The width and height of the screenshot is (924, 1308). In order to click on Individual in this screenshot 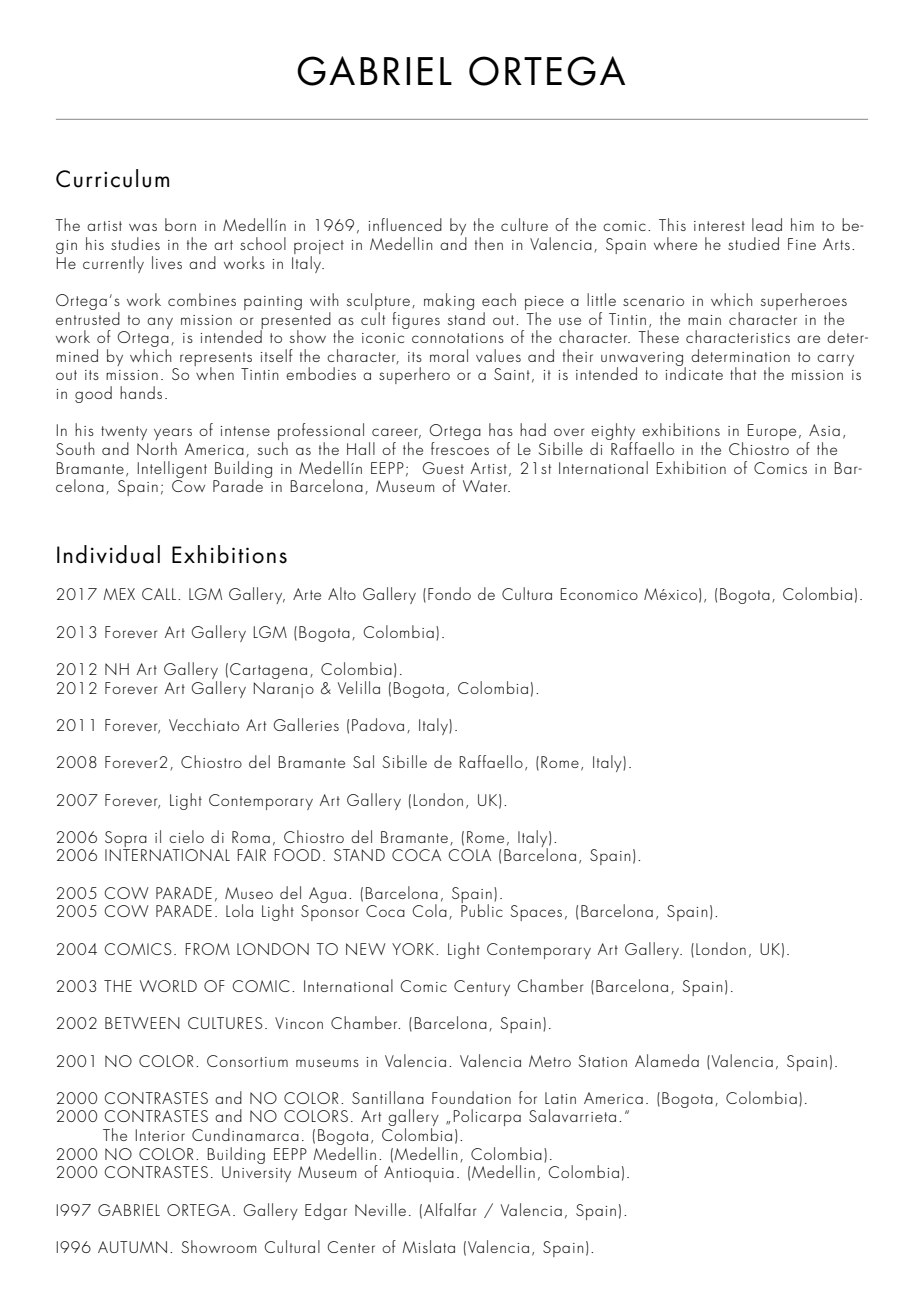, I will do `click(108, 554)`.
